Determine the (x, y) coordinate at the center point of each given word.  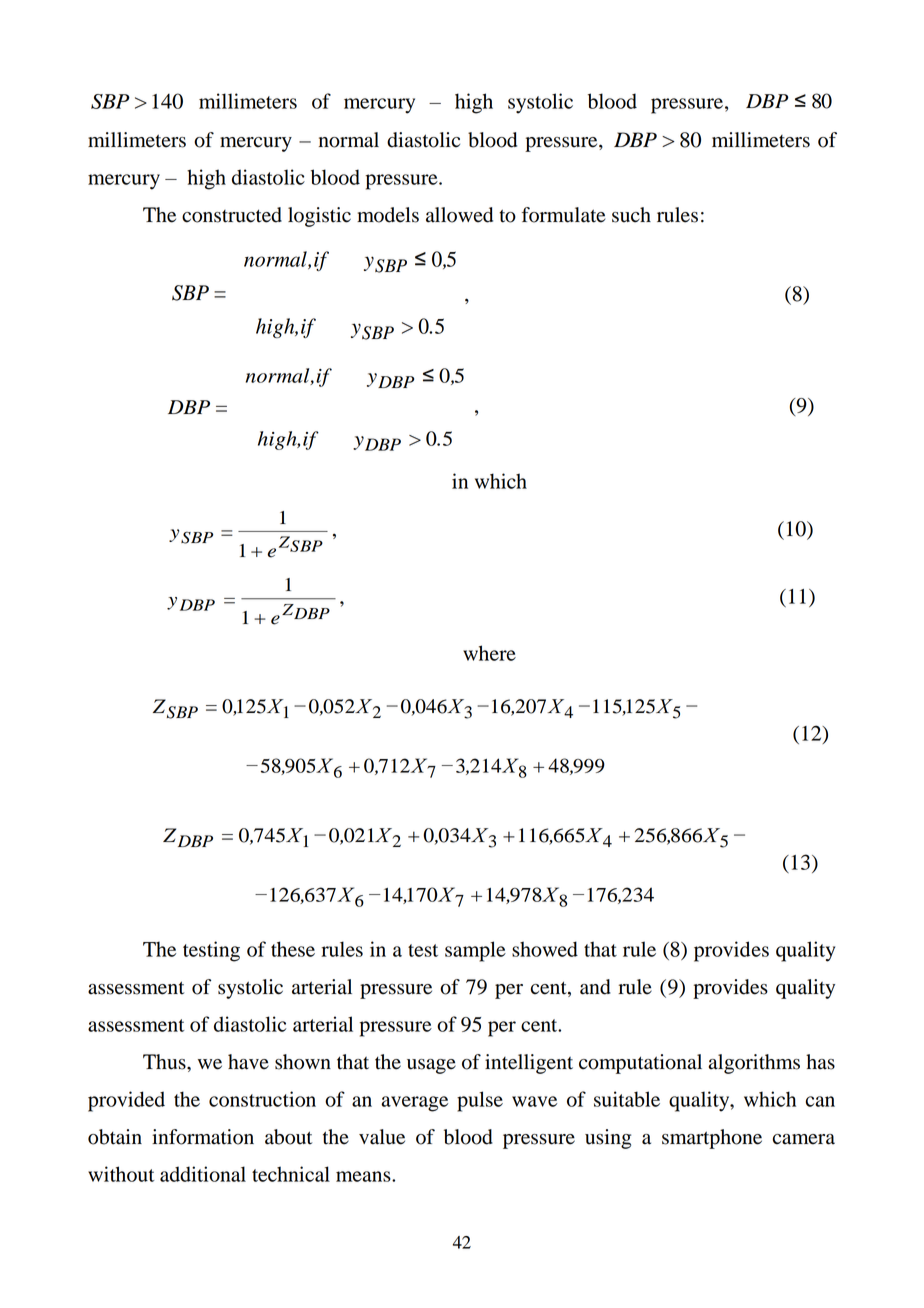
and (595, 987)
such (631, 215)
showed (545, 949)
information (203, 1137)
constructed (232, 215)
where (489, 653)
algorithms (754, 1064)
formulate (563, 215)
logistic (319, 217)
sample (475, 951)
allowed (459, 215)
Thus (165, 1062)
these (293, 949)
